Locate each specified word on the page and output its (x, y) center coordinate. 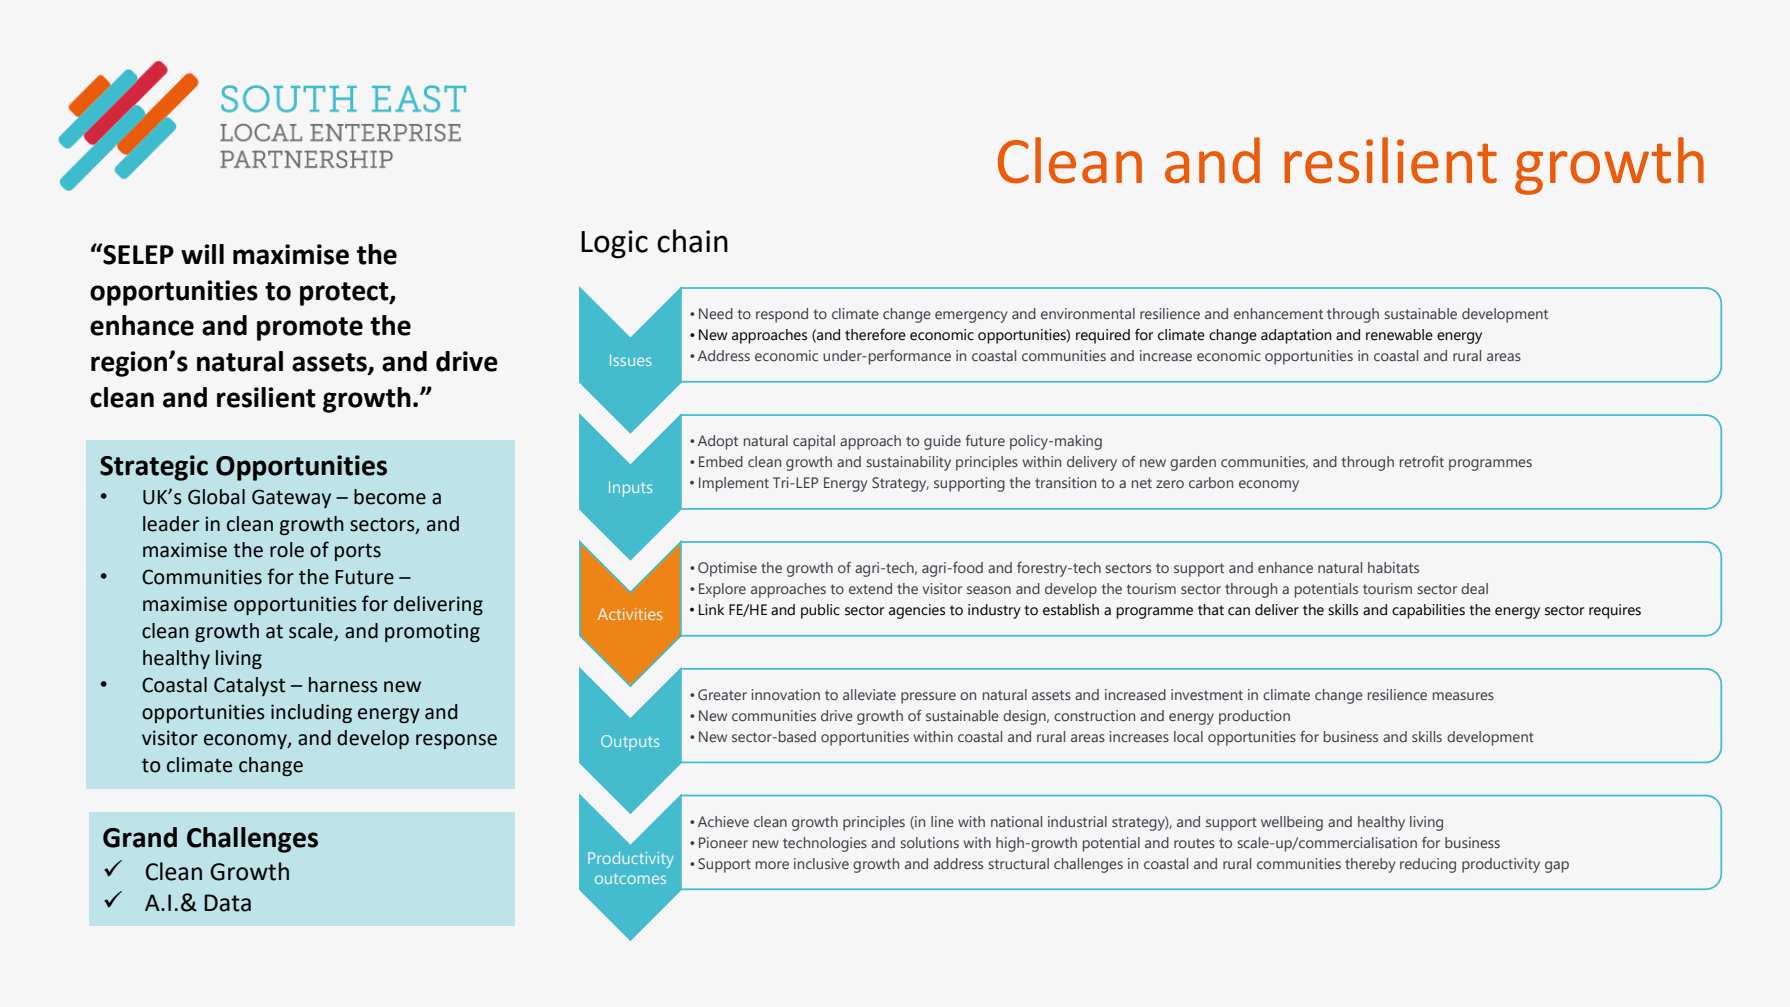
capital (814, 442)
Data (227, 903)
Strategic (154, 468)
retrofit (1422, 461)
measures (1463, 696)
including (311, 713)
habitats (1393, 567)
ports (358, 552)
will (202, 254)
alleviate (869, 694)
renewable (1399, 335)
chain (692, 241)
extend (870, 588)
